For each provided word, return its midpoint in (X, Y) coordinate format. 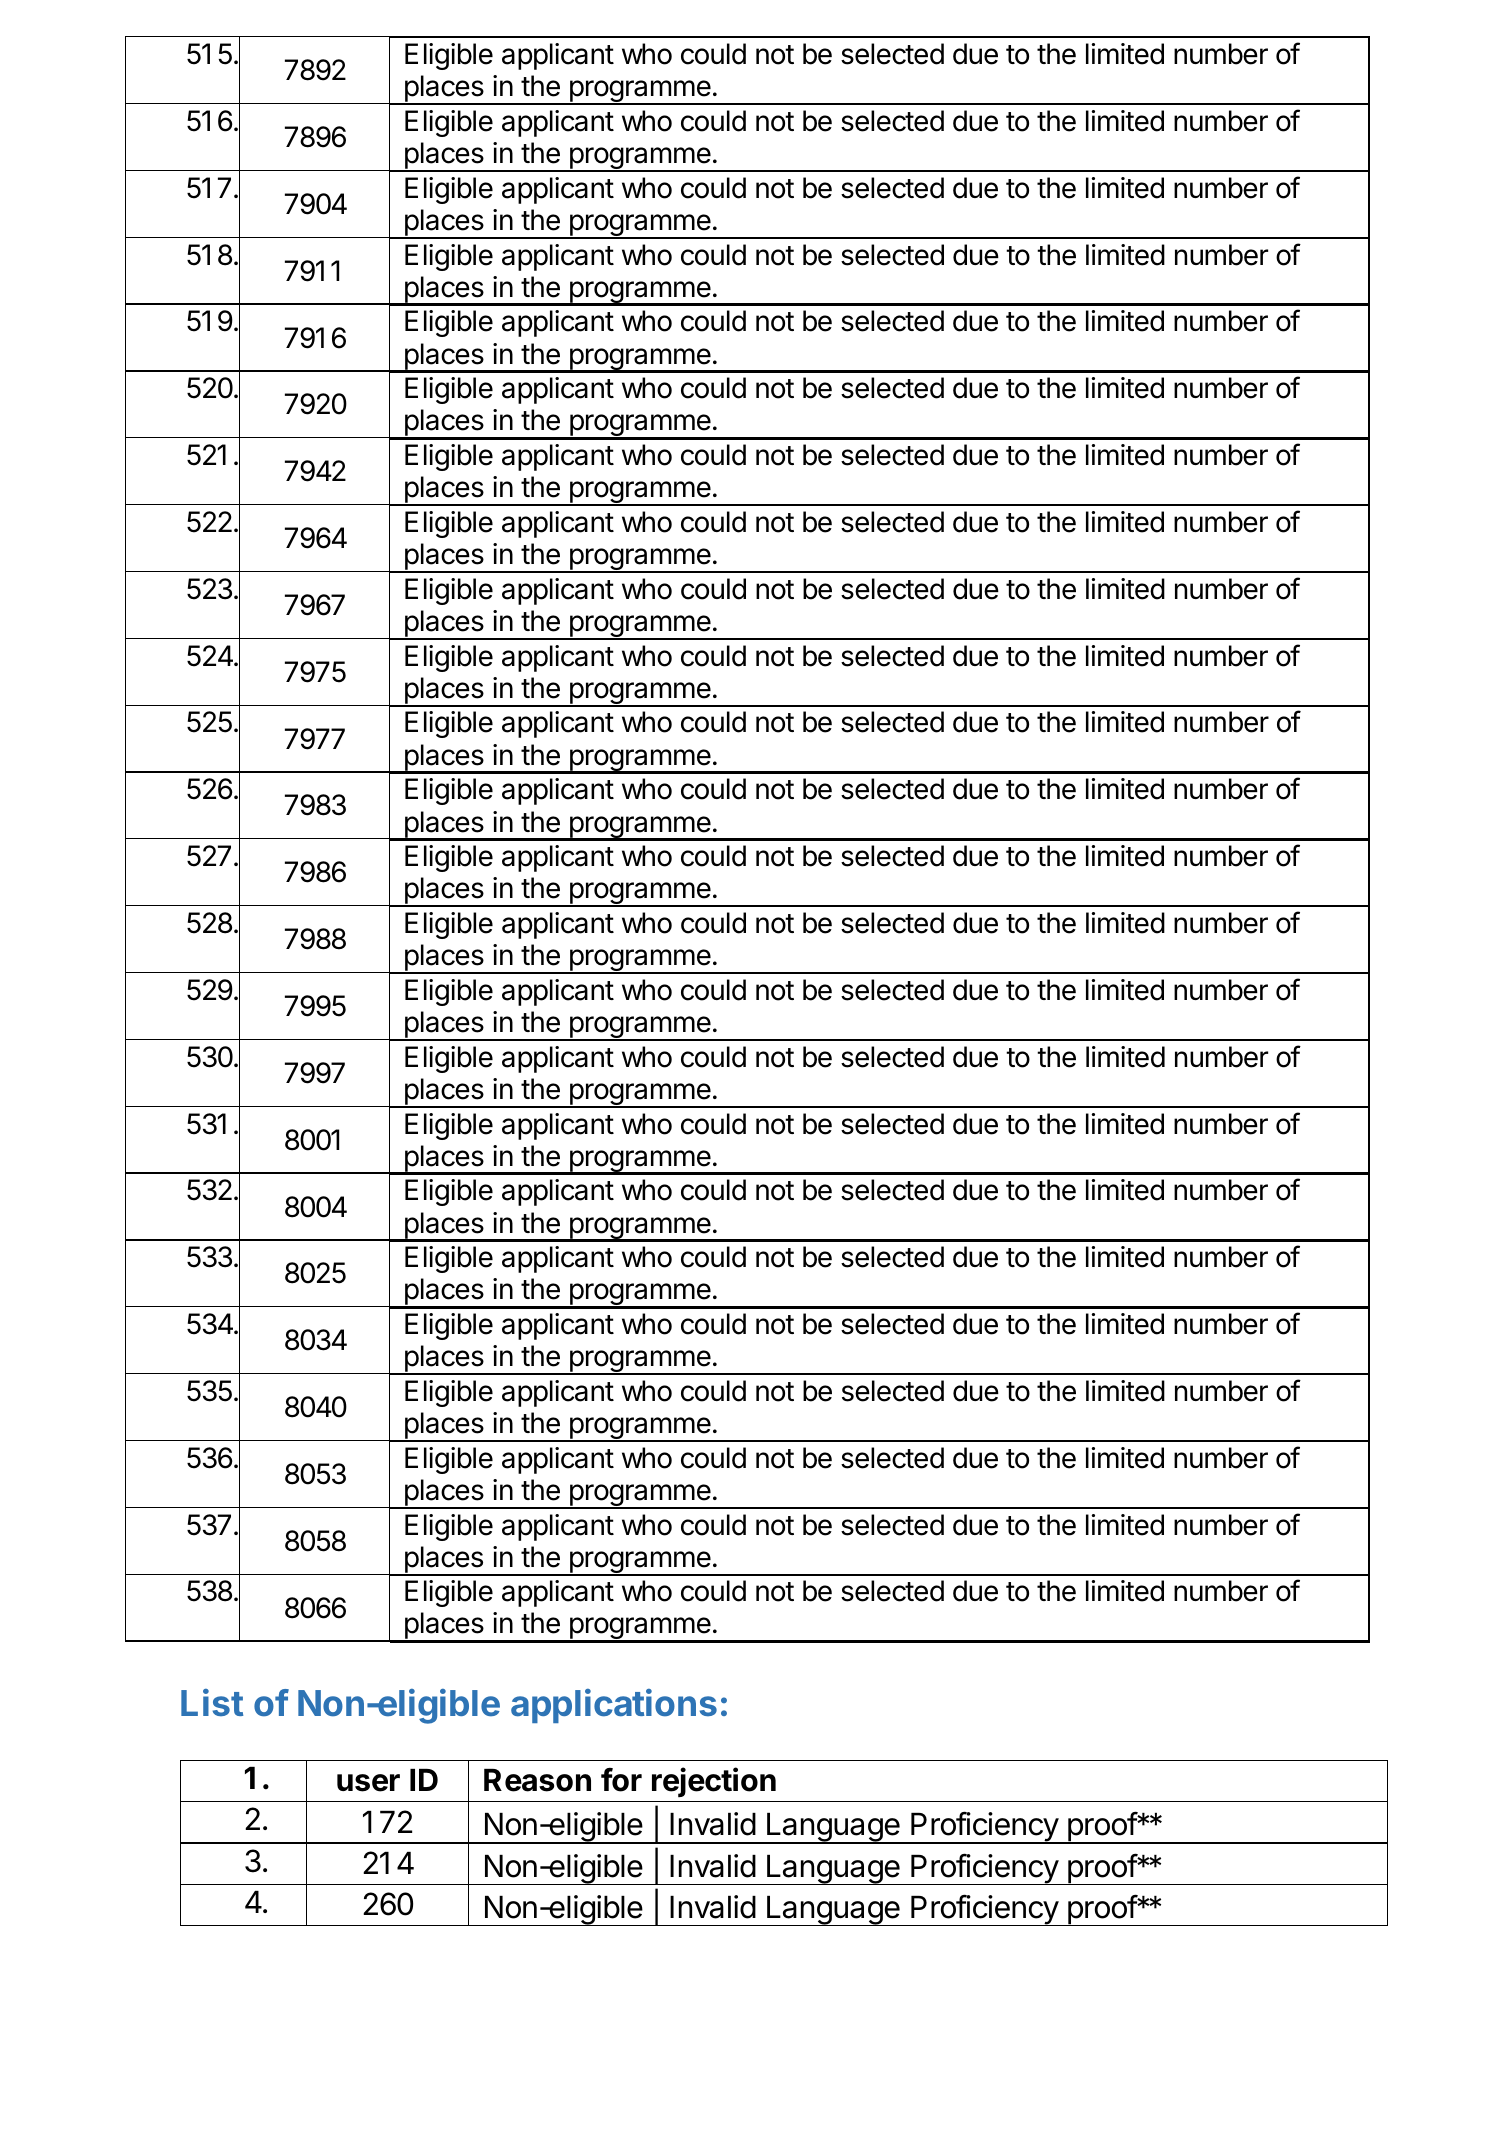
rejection (714, 1782)
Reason (537, 1780)
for (621, 1779)
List (212, 1702)
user (368, 1783)
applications (614, 1706)
